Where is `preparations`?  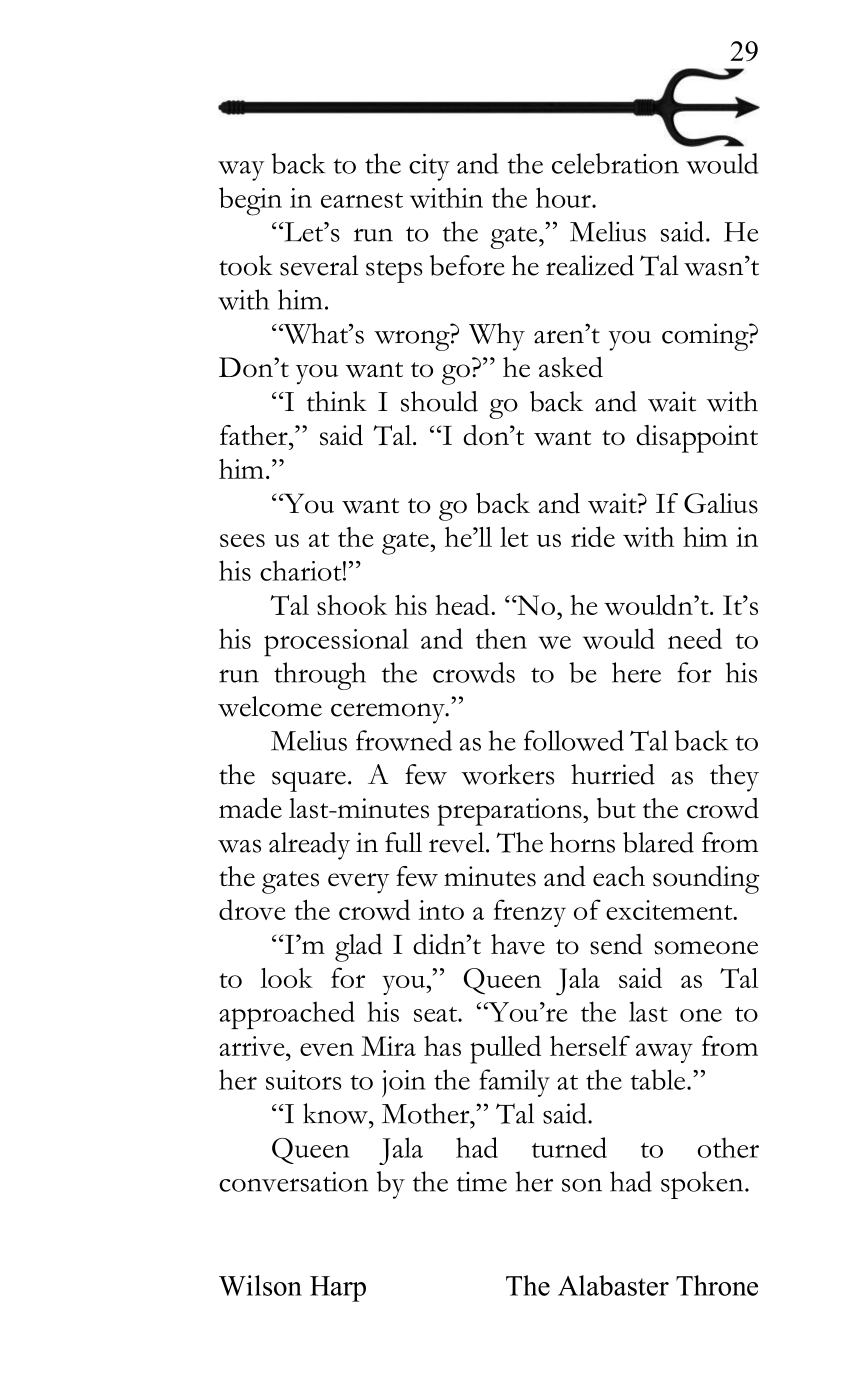
preparations is located at coordinates (510, 812).
